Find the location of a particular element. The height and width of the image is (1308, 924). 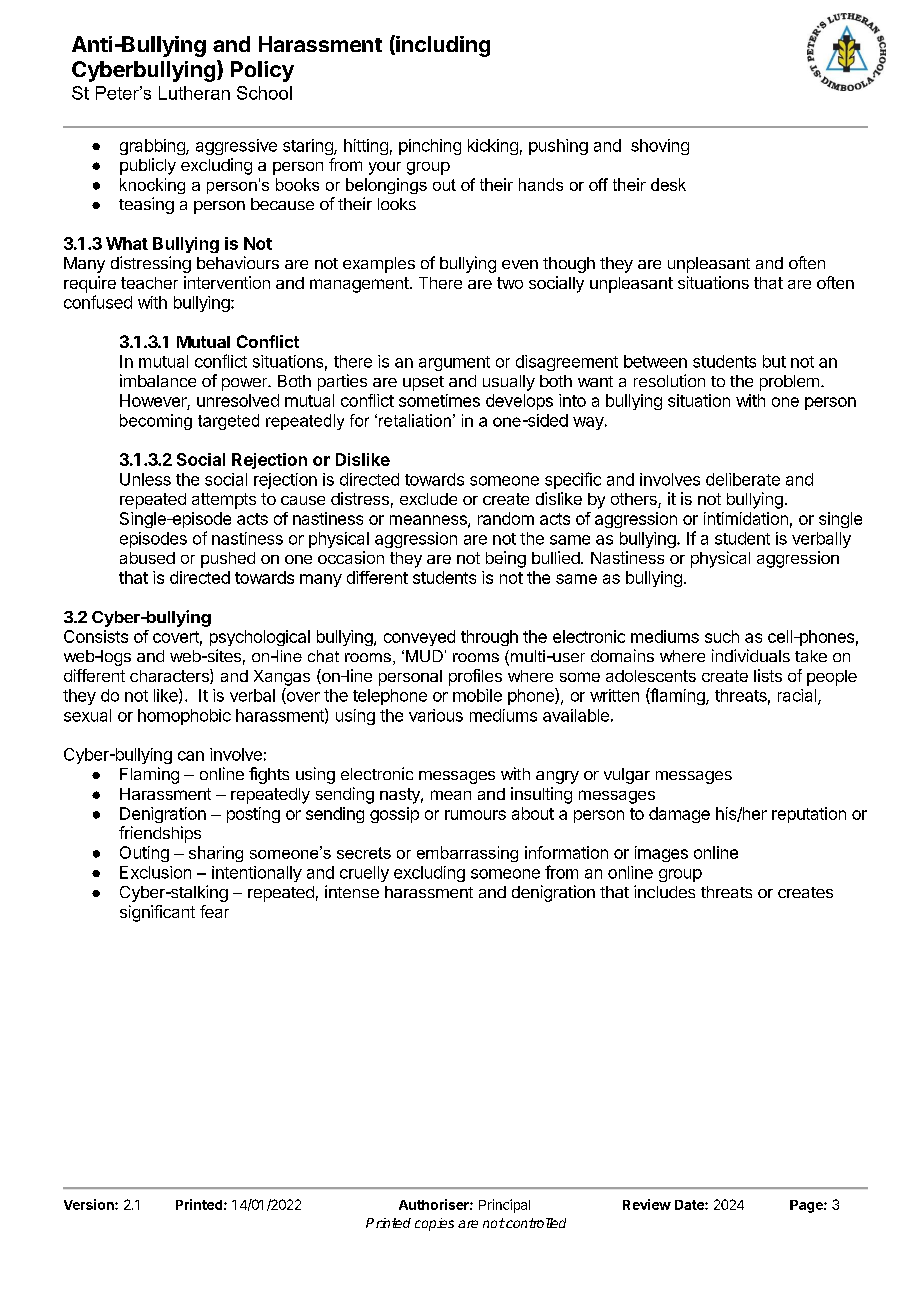

Lutheran is located at coordinates (194, 93).
